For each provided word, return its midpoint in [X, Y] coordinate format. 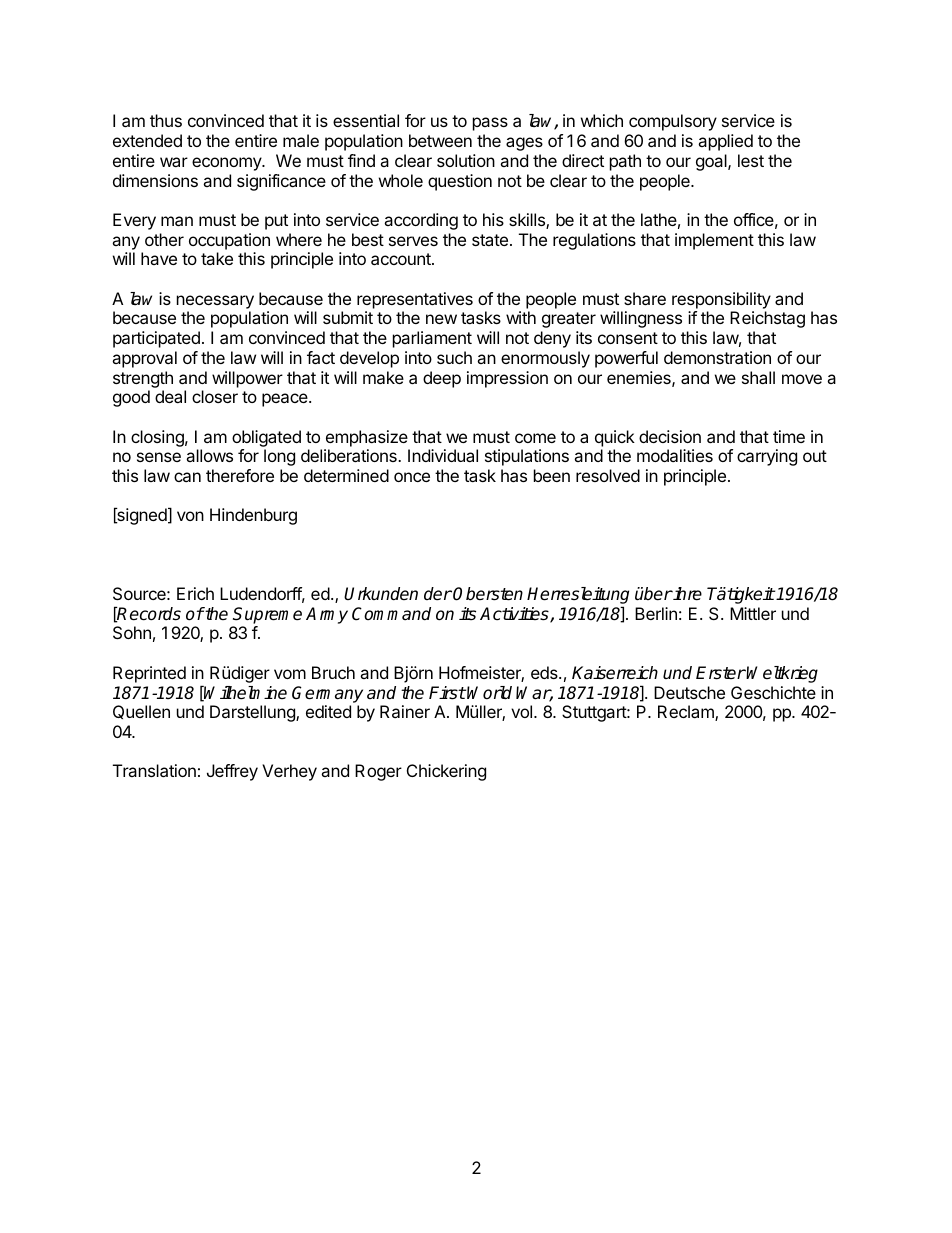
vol [521, 711]
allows [209, 455]
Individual [443, 455]
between [440, 140]
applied [725, 142]
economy [227, 164]
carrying [767, 457]
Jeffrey [232, 772]
